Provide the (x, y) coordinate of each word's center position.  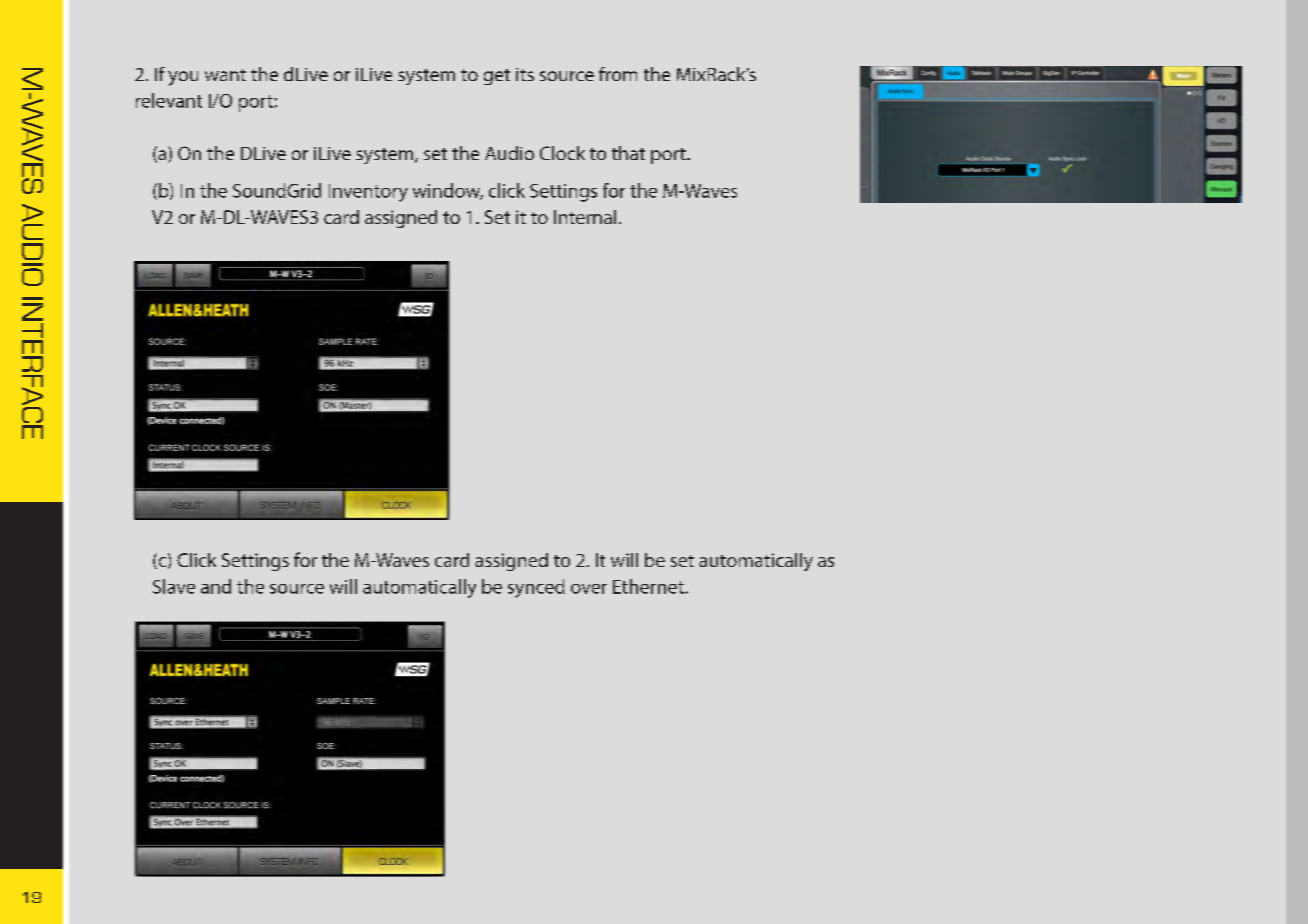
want (225, 75)
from (618, 74)
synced (536, 588)
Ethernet (649, 586)
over (589, 589)
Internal (585, 217)
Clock (562, 153)
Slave (174, 586)
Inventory (368, 193)
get (497, 77)
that (628, 153)
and (216, 586)
